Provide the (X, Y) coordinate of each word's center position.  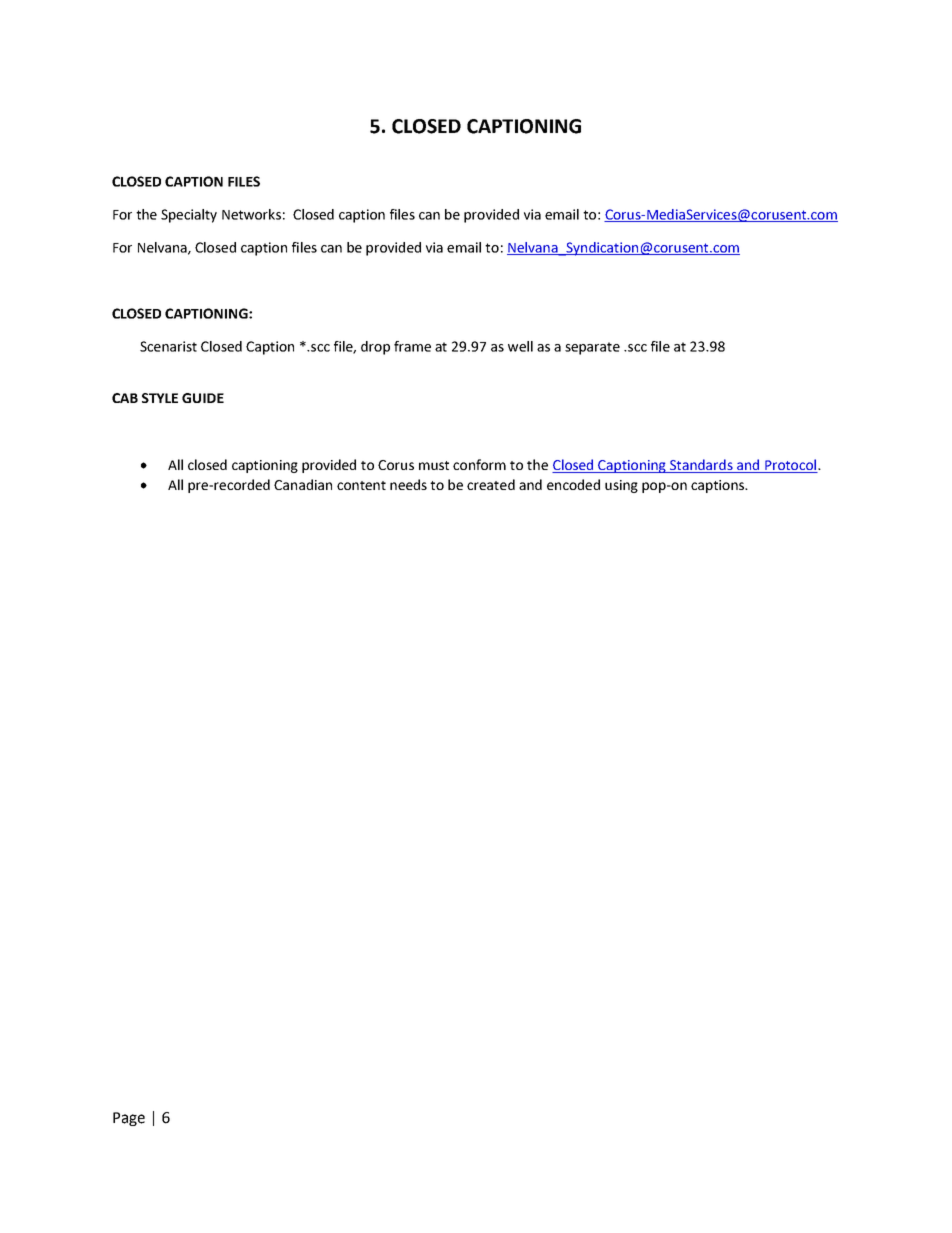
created (491, 484)
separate (592, 348)
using (621, 486)
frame (412, 346)
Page (129, 1119)
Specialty (189, 216)
